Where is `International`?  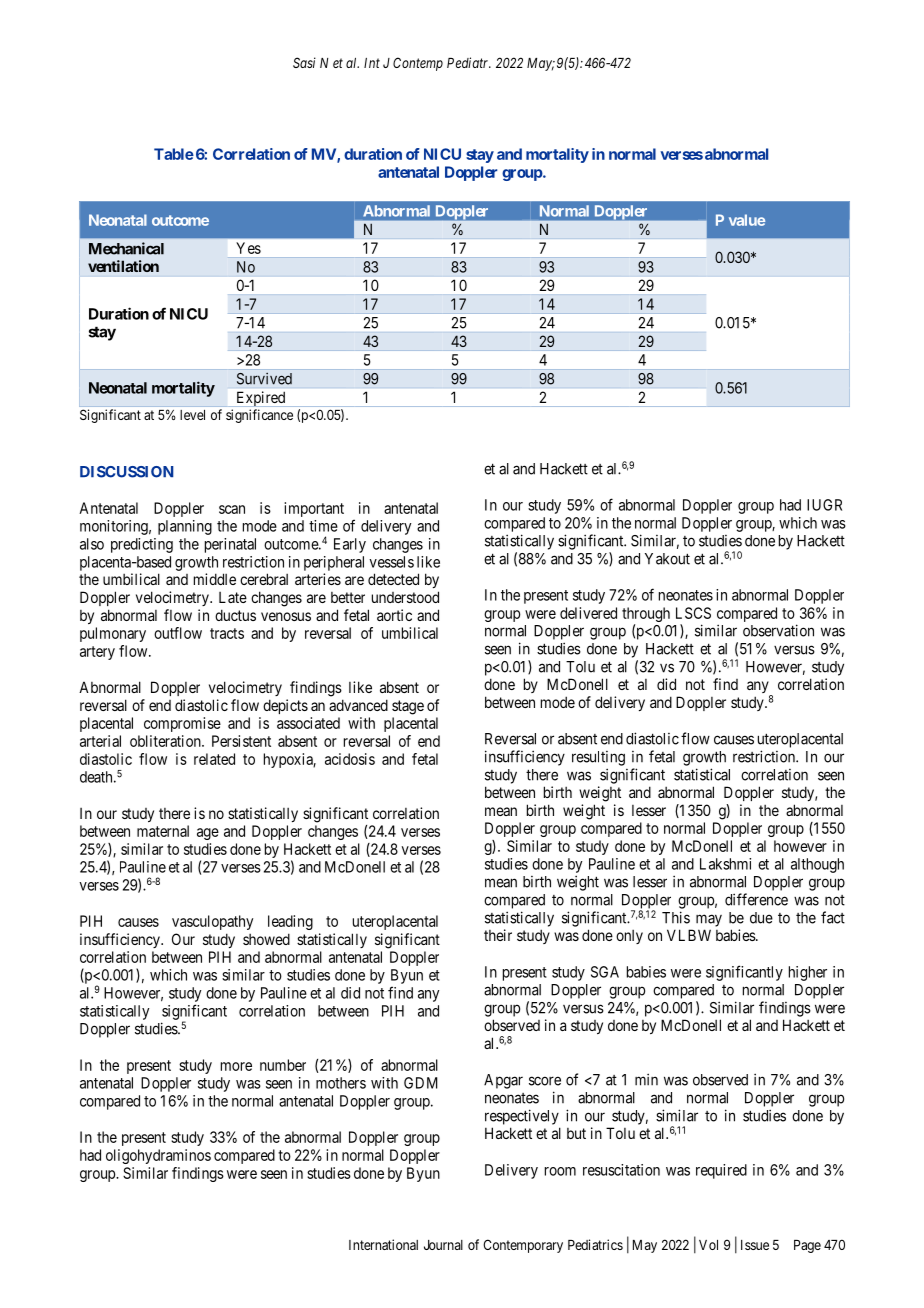 International is located at coordinates (383, 1244).
